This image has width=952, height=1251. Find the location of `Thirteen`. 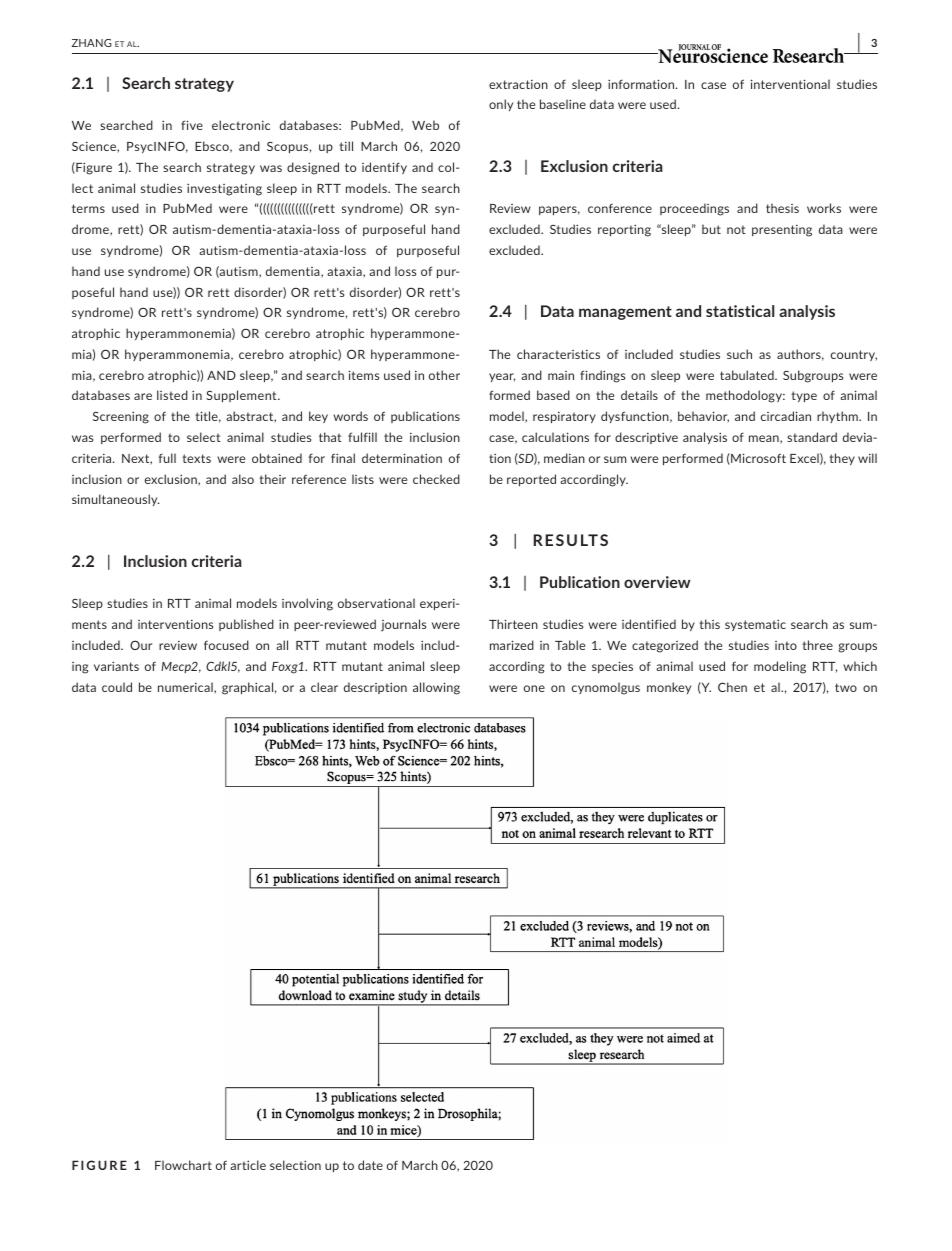

Thirteen is located at coordinates (513, 624).
